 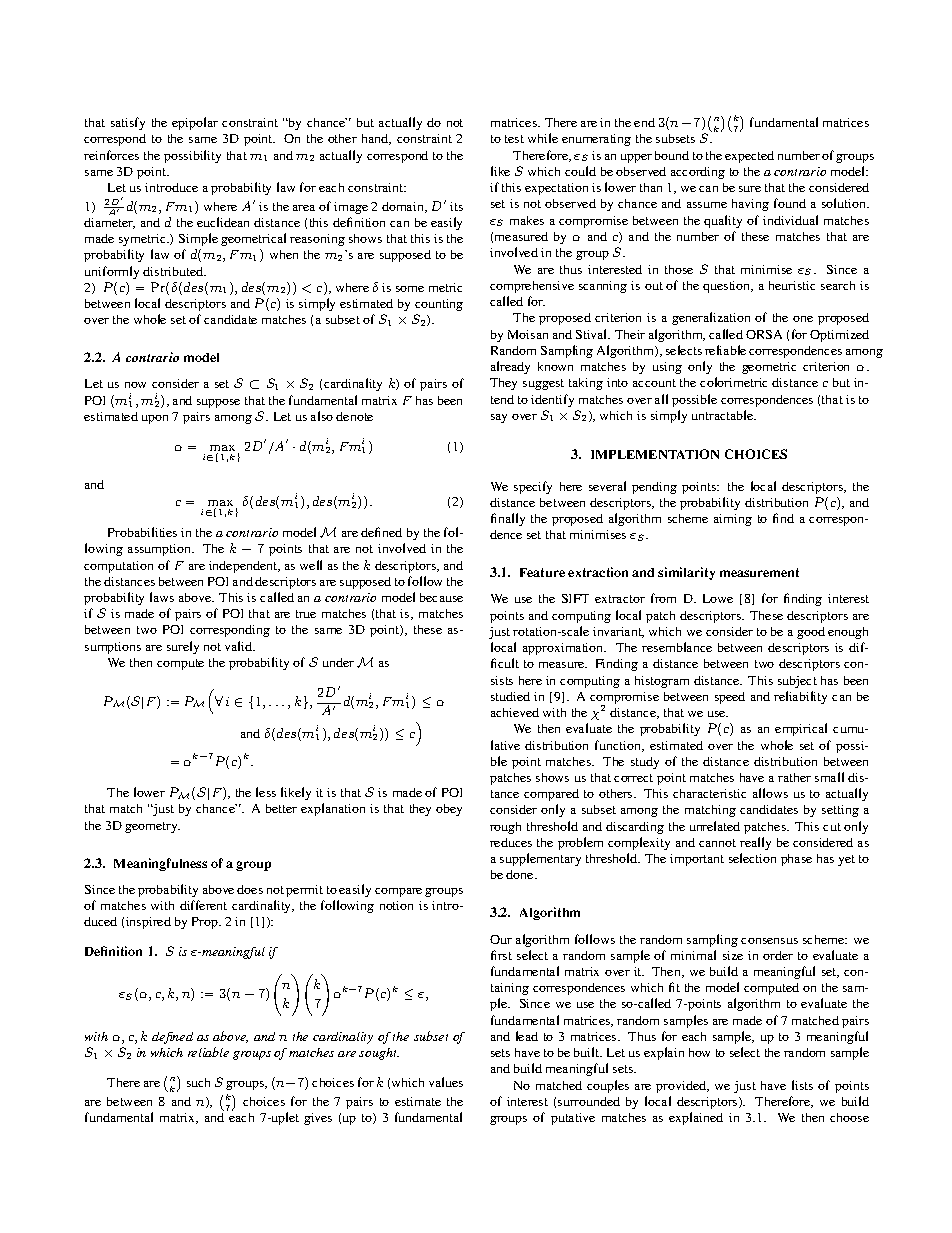 What do you see at coordinates (749, 157) in the screenshot?
I see `expected` at bounding box center [749, 157].
